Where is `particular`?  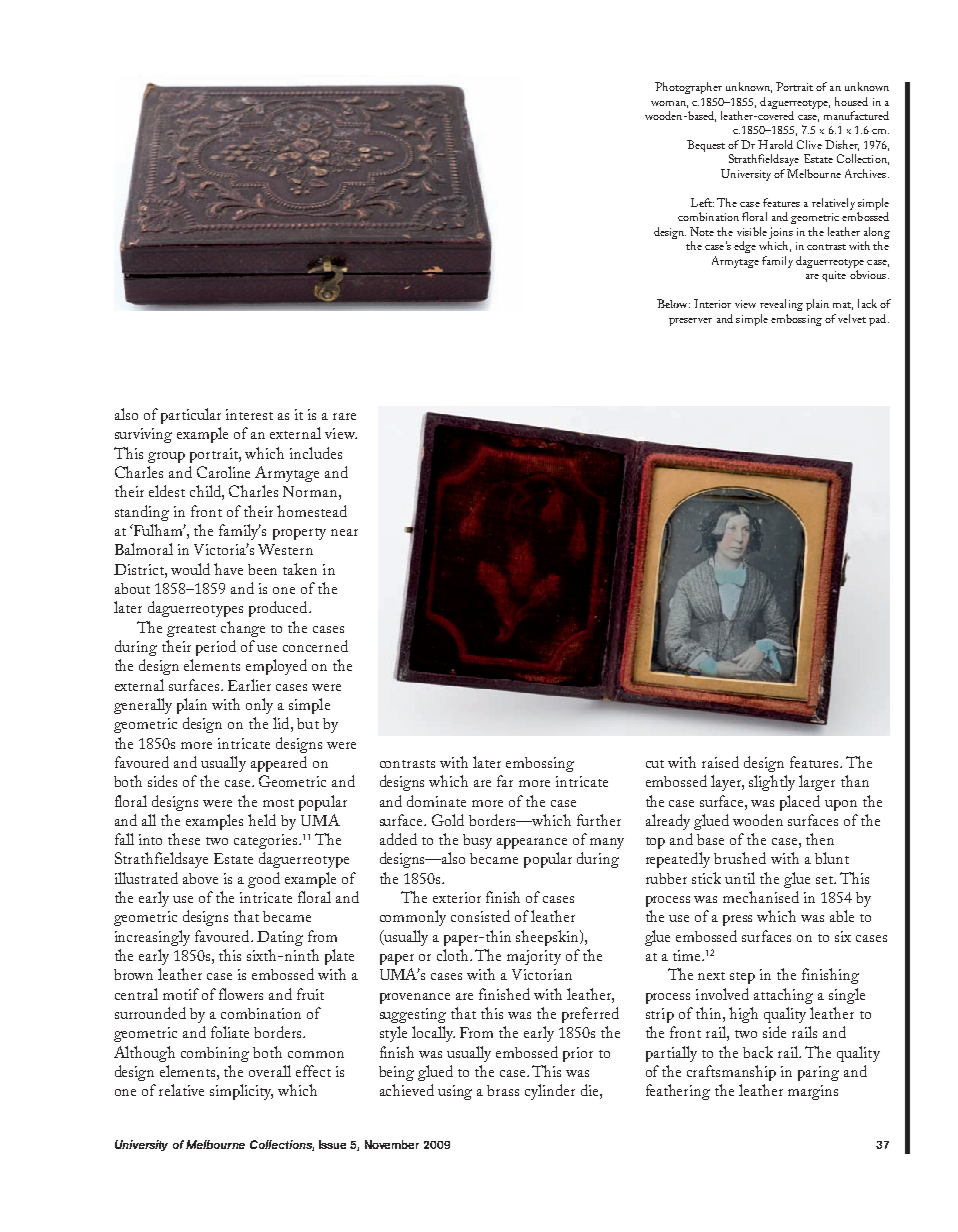
particular is located at coordinates (191, 416).
